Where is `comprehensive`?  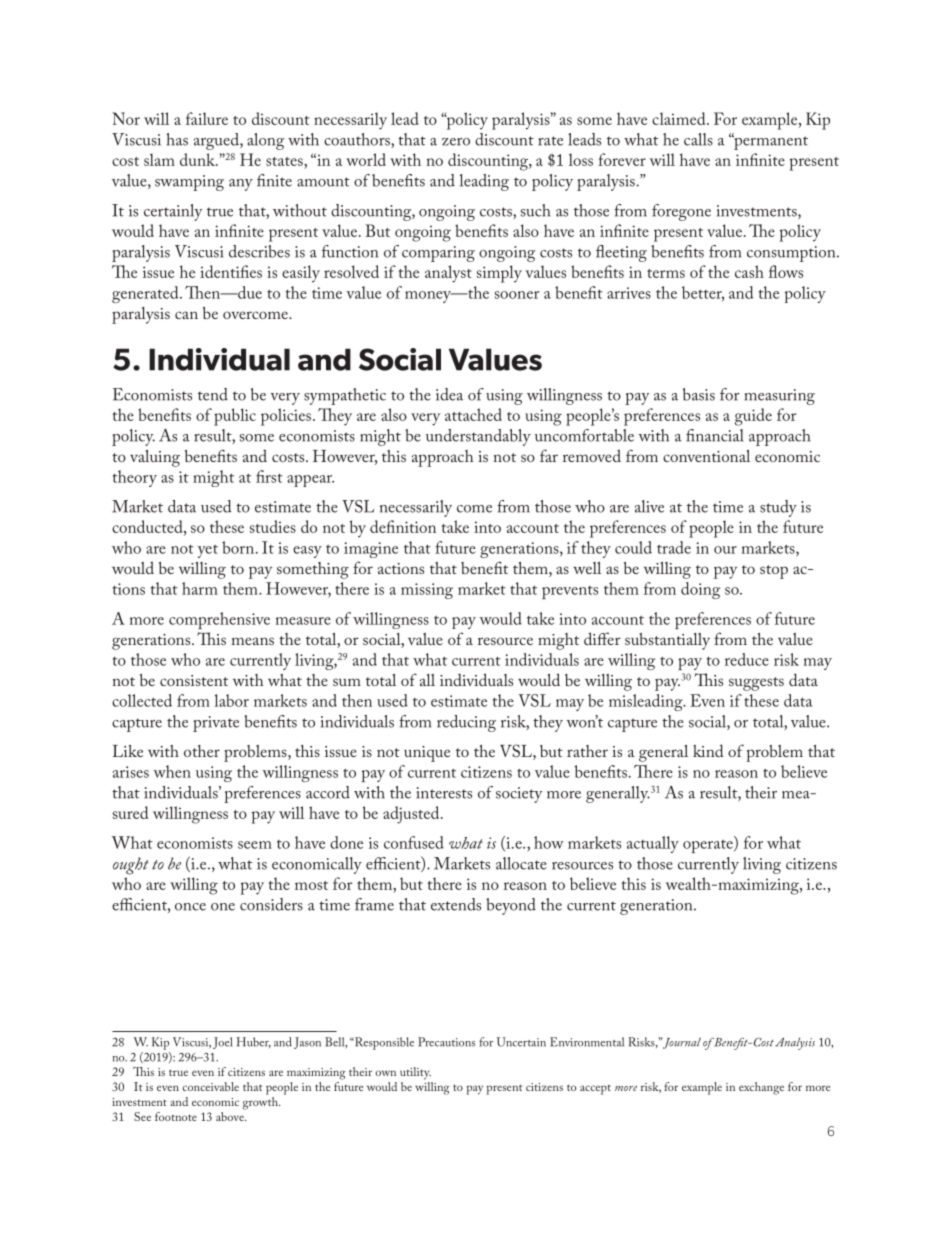 comprehensive is located at coordinates (219, 620).
